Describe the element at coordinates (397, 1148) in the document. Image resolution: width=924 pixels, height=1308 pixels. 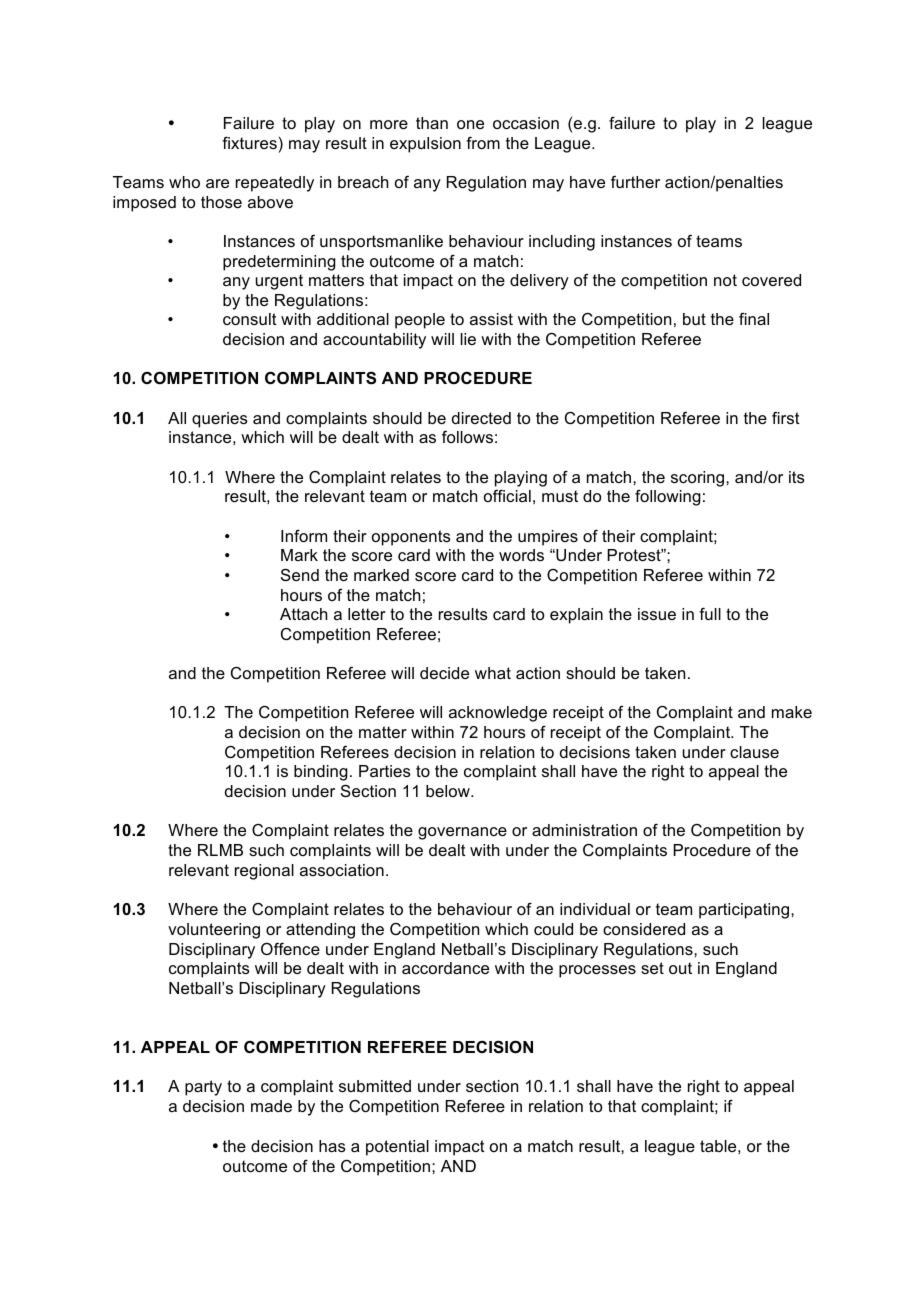
I see `potential` at that location.
